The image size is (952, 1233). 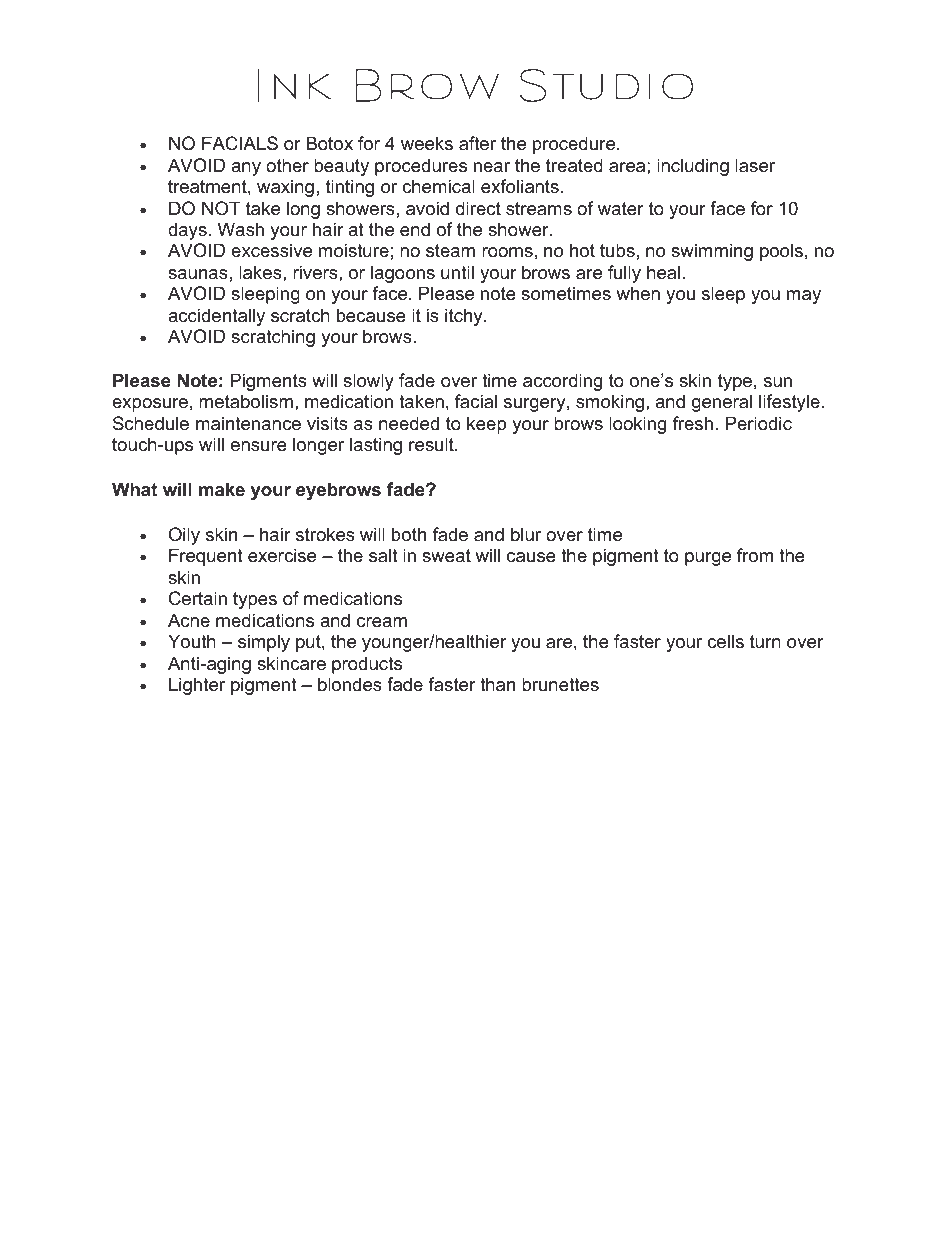 I want to click on fresh, so click(x=693, y=423).
